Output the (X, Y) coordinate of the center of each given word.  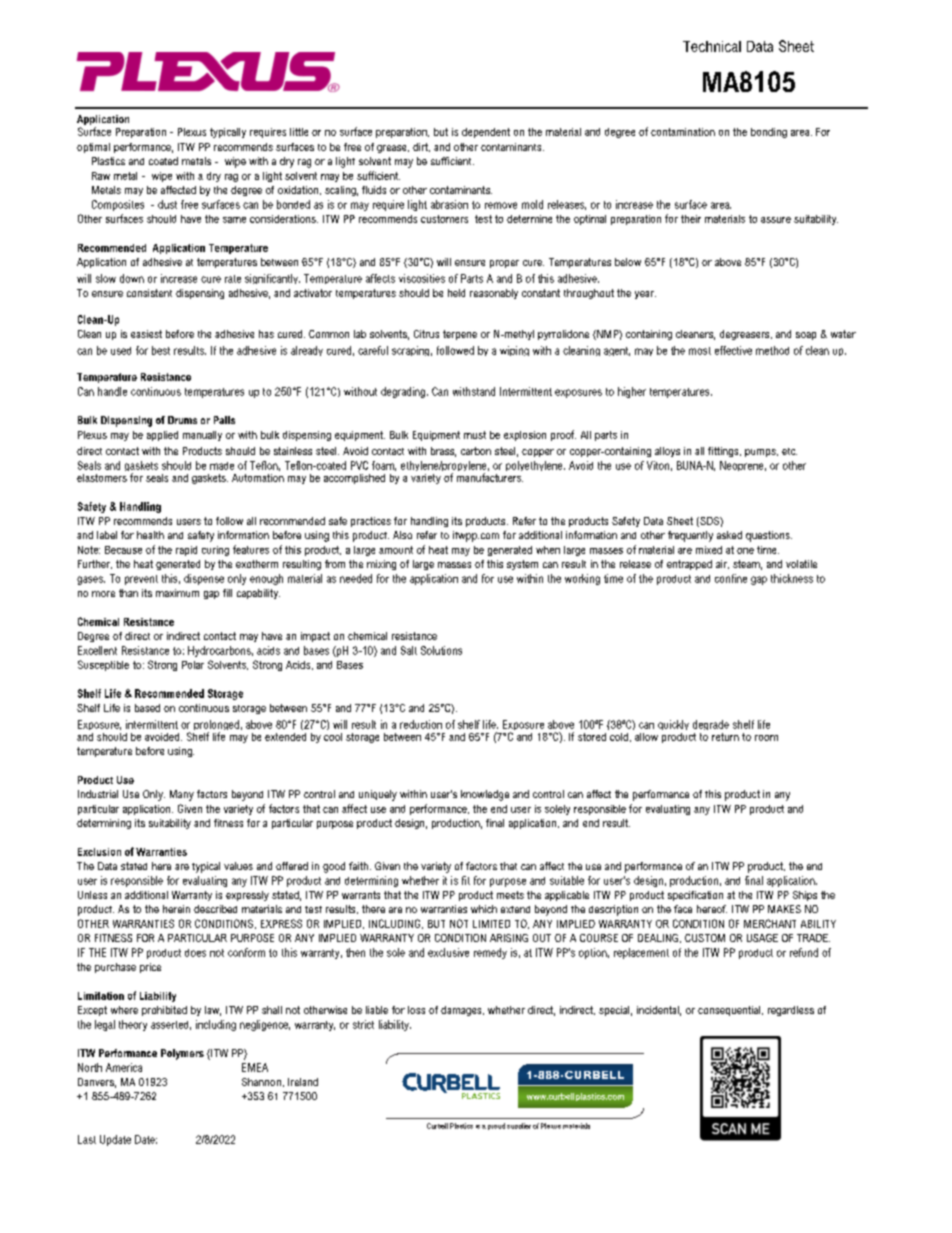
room (766, 738)
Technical (712, 46)
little (299, 132)
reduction (421, 724)
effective (733, 350)
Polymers (182, 1054)
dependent (486, 133)
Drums (182, 420)
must (475, 435)
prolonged (216, 726)
